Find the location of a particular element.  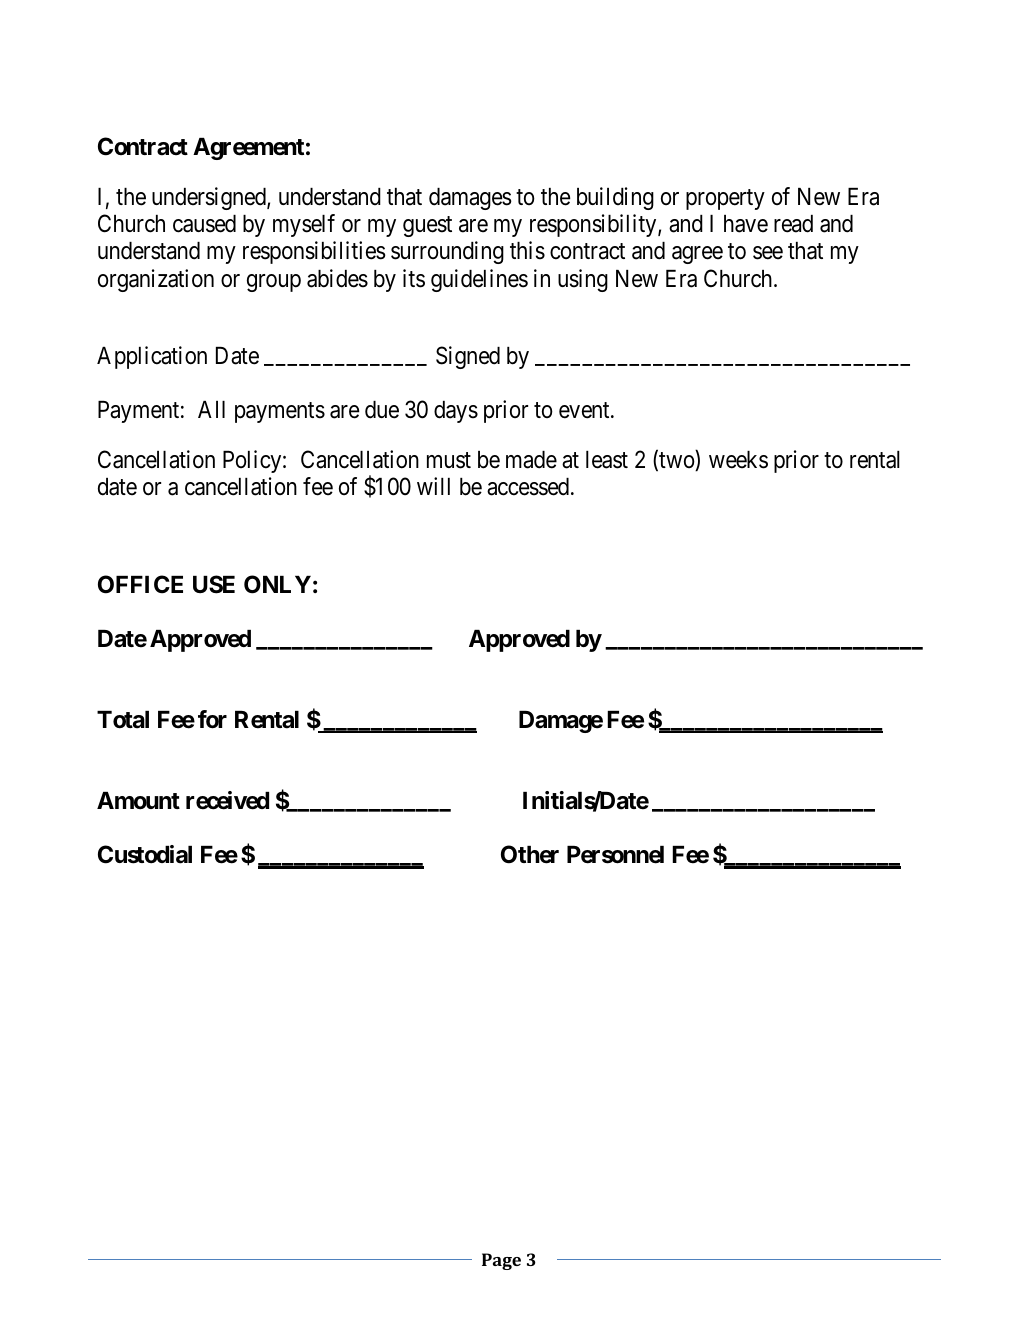

Personnel is located at coordinates (615, 855).
